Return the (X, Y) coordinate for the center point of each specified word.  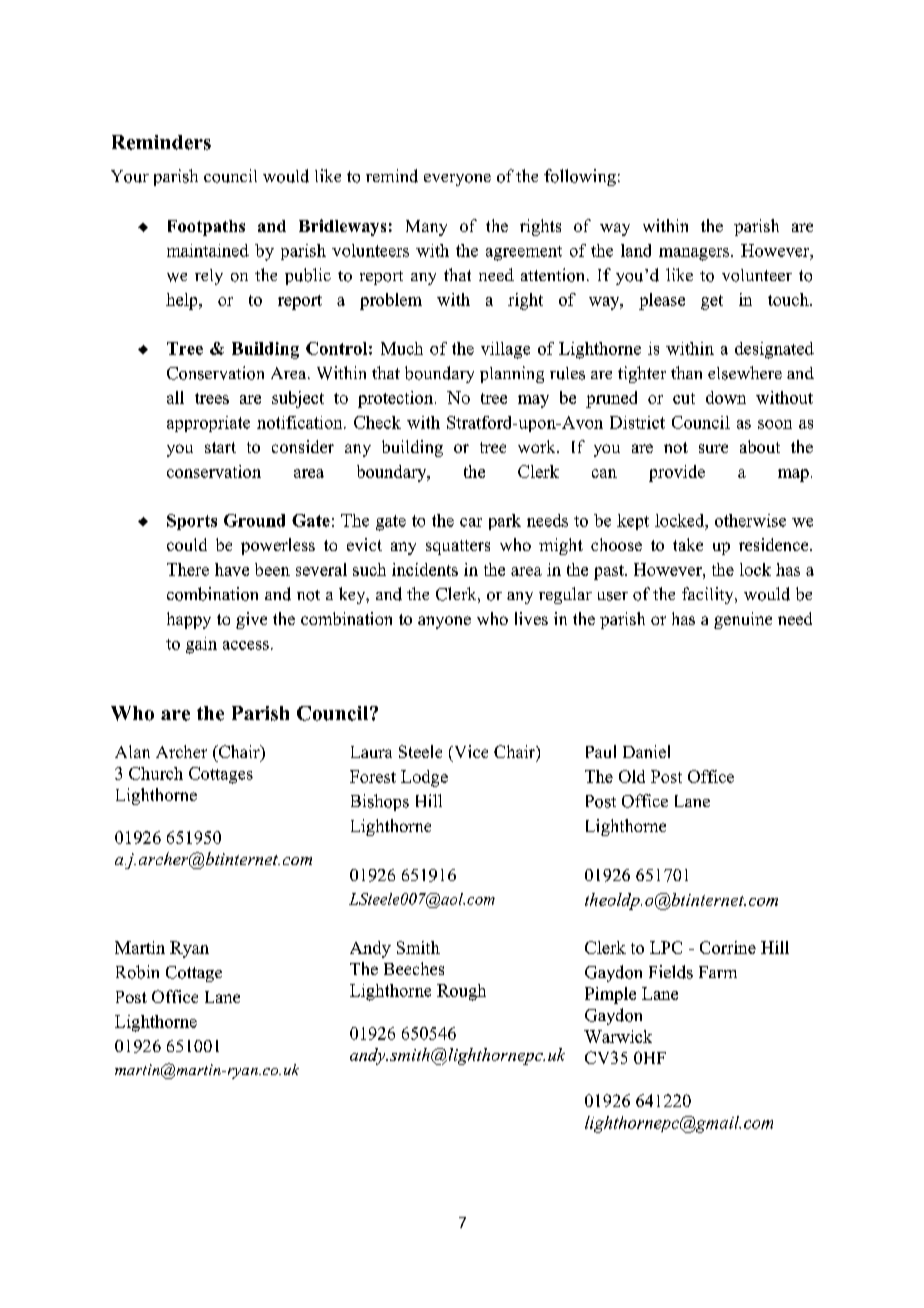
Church (156, 773)
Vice (470, 751)
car (471, 522)
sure (713, 448)
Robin (137, 972)
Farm (718, 972)
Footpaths (206, 228)
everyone (457, 180)
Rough (461, 992)
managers (695, 254)
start (220, 447)
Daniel (646, 751)
